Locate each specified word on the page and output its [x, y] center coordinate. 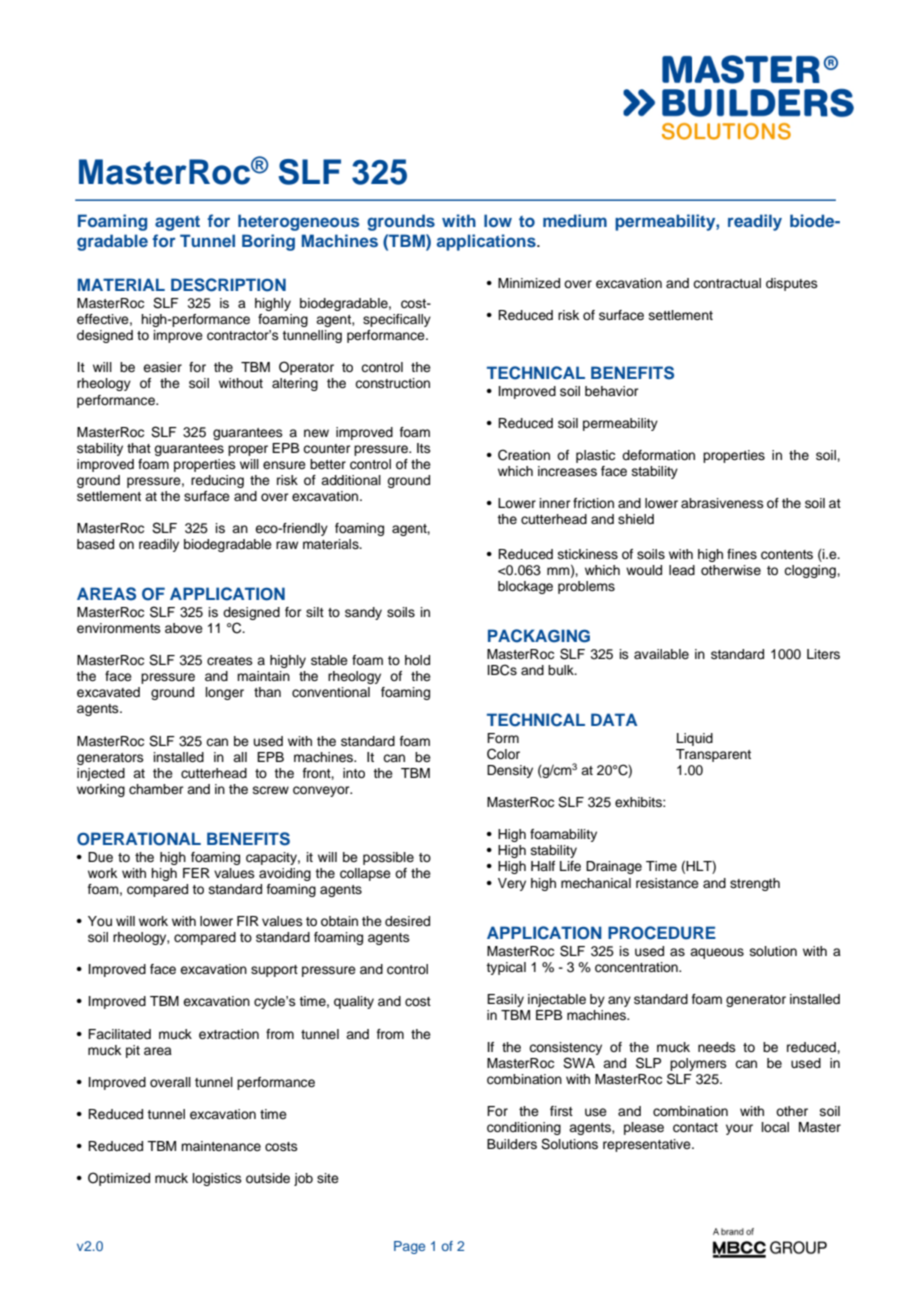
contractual [727, 283]
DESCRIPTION [228, 285]
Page [409, 1247]
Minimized [529, 283]
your [739, 1129]
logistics [217, 1179]
